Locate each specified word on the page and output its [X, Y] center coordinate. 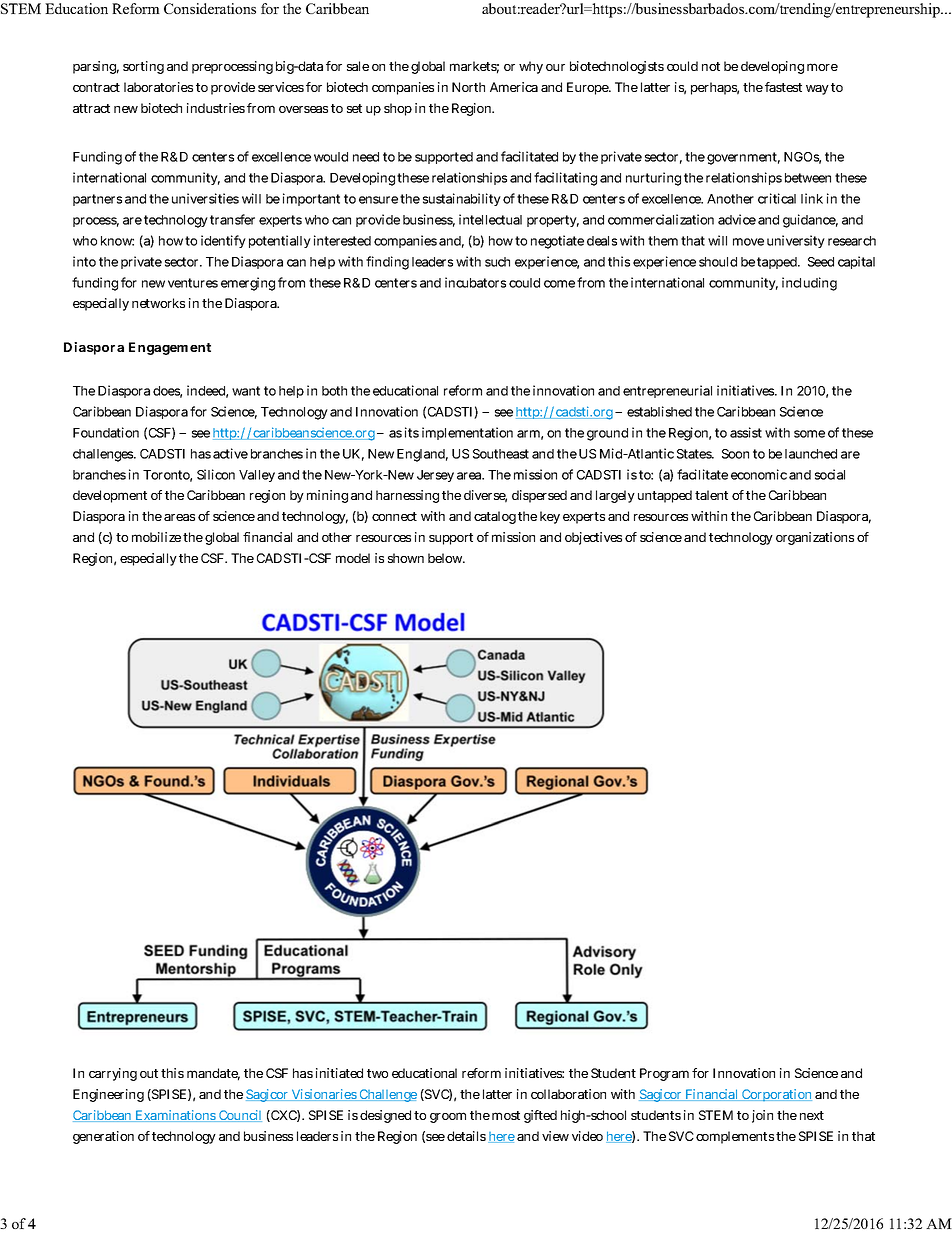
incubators [475, 282]
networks [158, 303]
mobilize [156, 537]
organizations [815, 538]
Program [664, 1074]
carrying [113, 1074]
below [446, 558]
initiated [339, 1073]
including [809, 284]
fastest [783, 87]
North [468, 87]
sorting [143, 67]
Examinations [176, 1116]
